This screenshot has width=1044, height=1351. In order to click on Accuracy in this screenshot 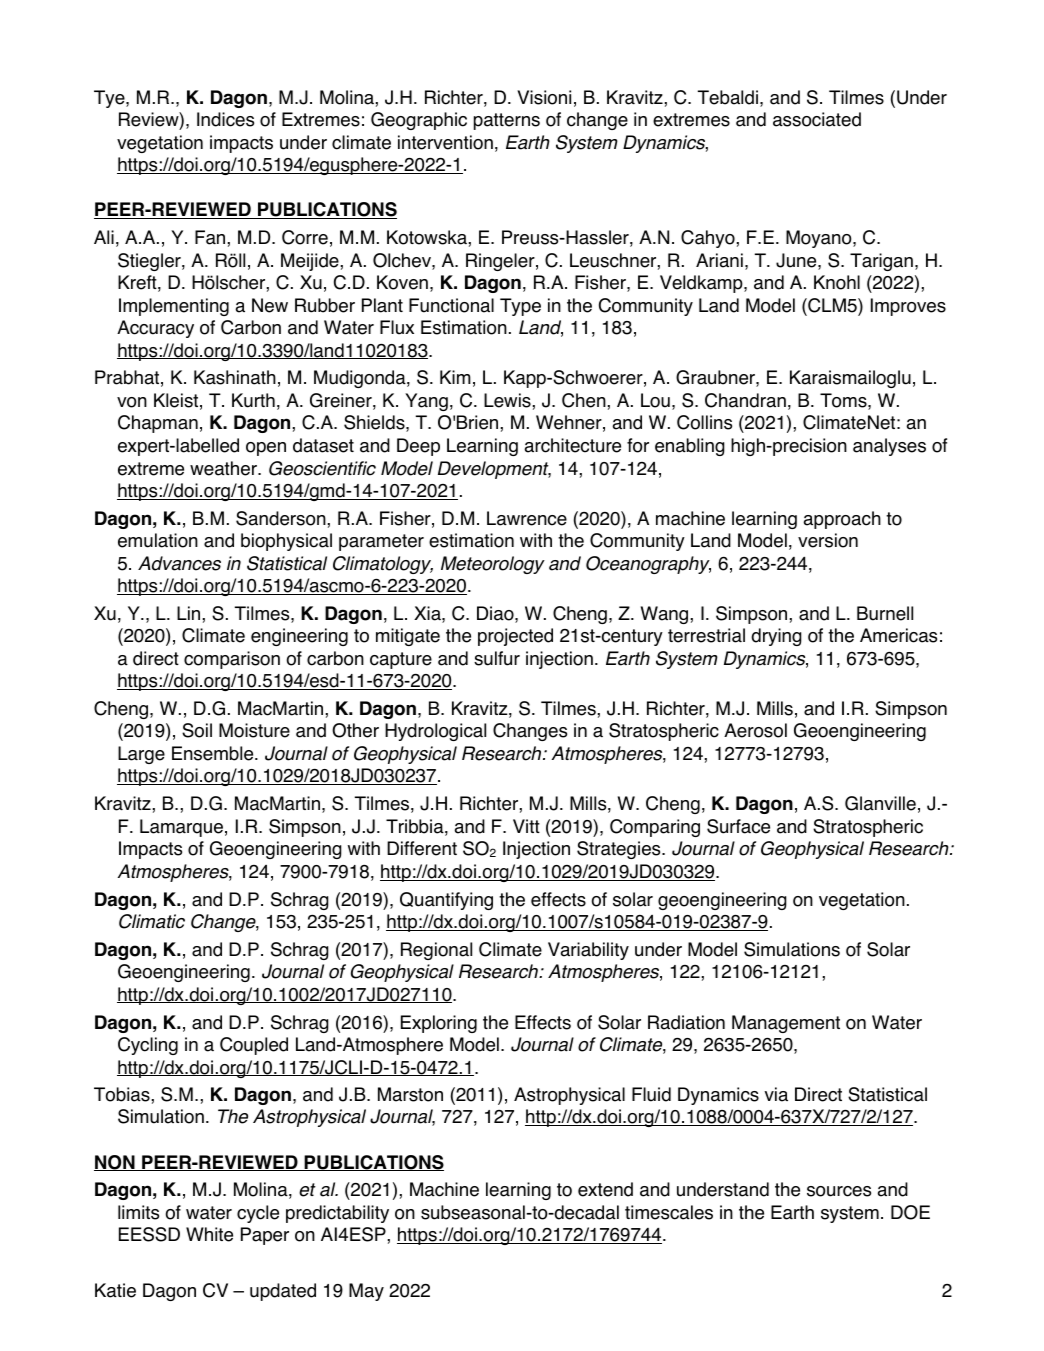, I will do `click(155, 329)`.
